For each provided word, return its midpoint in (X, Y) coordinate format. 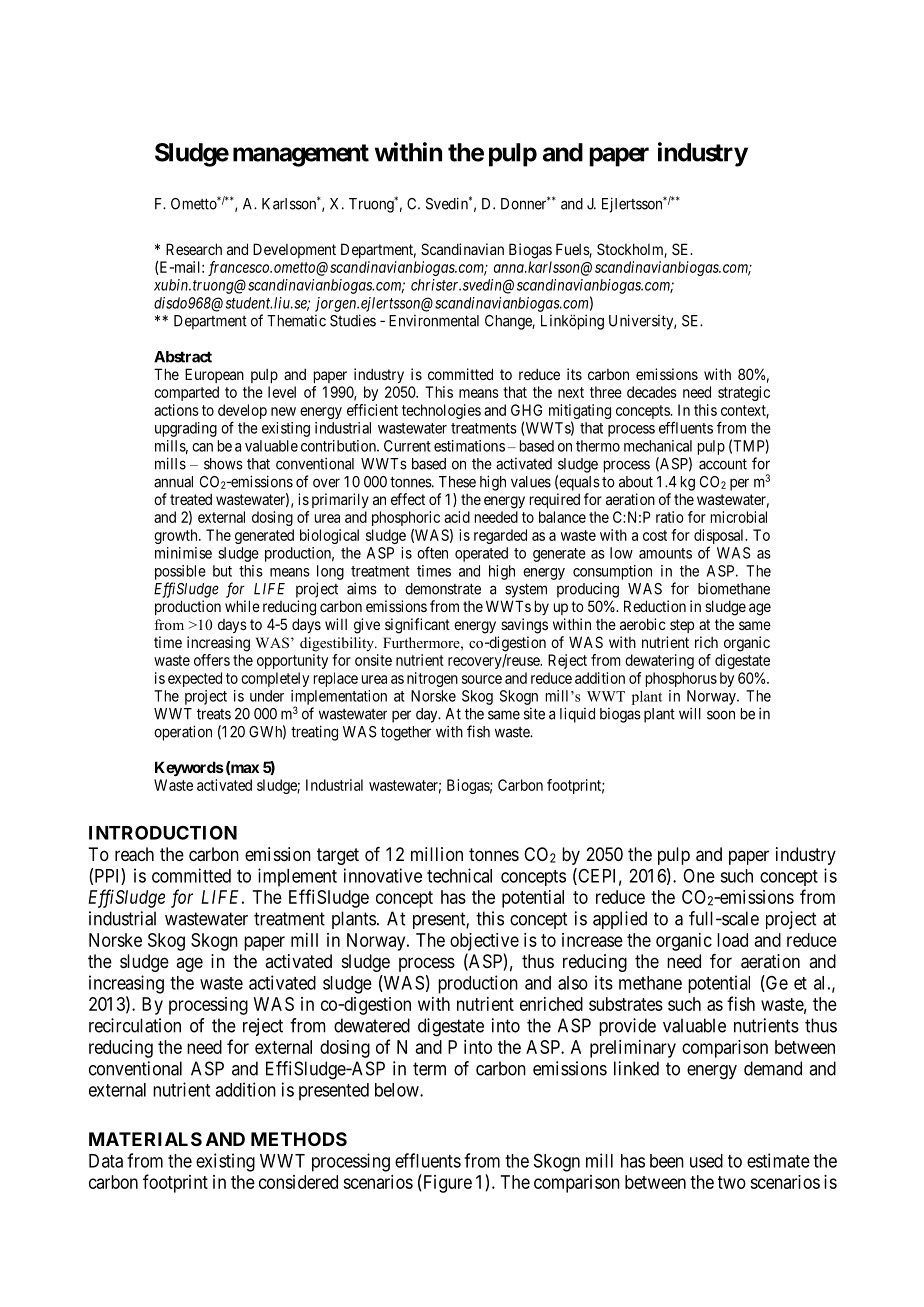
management (301, 155)
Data (106, 1161)
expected (195, 679)
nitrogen (432, 679)
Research (194, 249)
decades (652, 392)
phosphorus (681, 679)
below (398, 1090)
